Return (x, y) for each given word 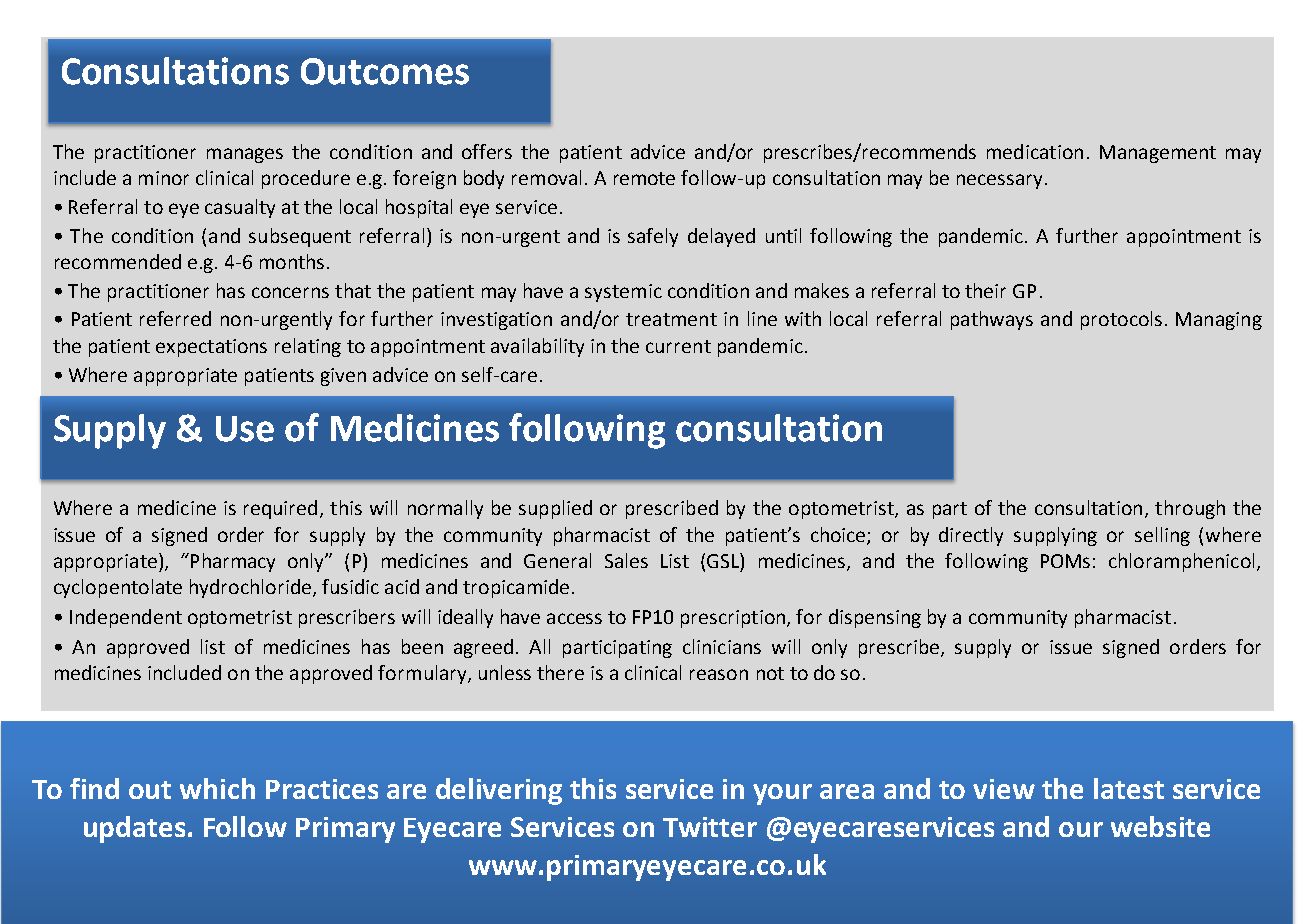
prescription (734, 619)
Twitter (710, 827)
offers (487, 151)
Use (245, 429)
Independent (126, 618)
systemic (623, 293)
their (985, 290)
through (1190, 509)
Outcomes (385, 71)
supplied (555, 509)
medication (1035, 151)
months (292, 261)
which (217, 788)
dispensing (875, 618)
